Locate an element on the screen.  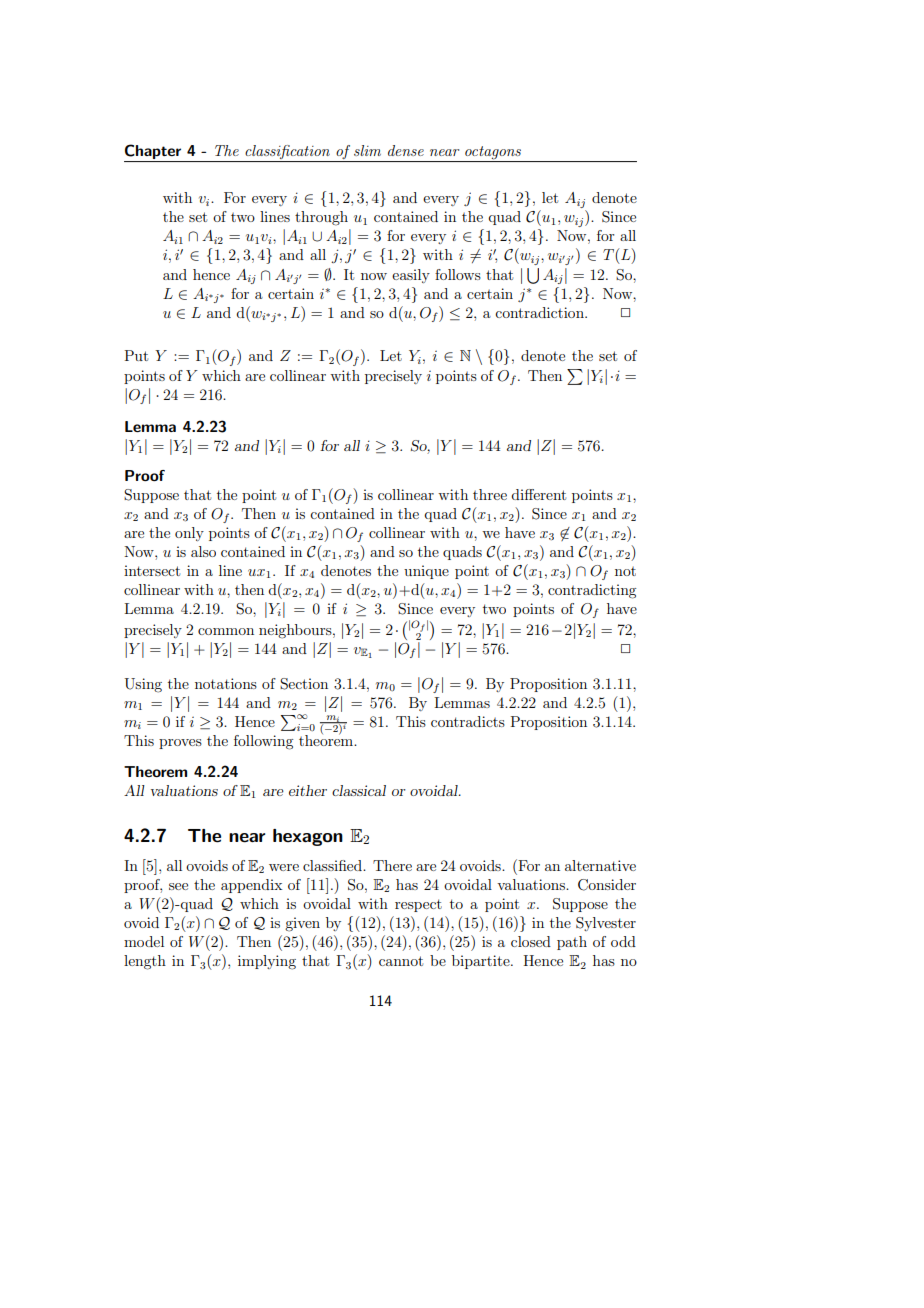
also is located at coordinates (203, 551).
